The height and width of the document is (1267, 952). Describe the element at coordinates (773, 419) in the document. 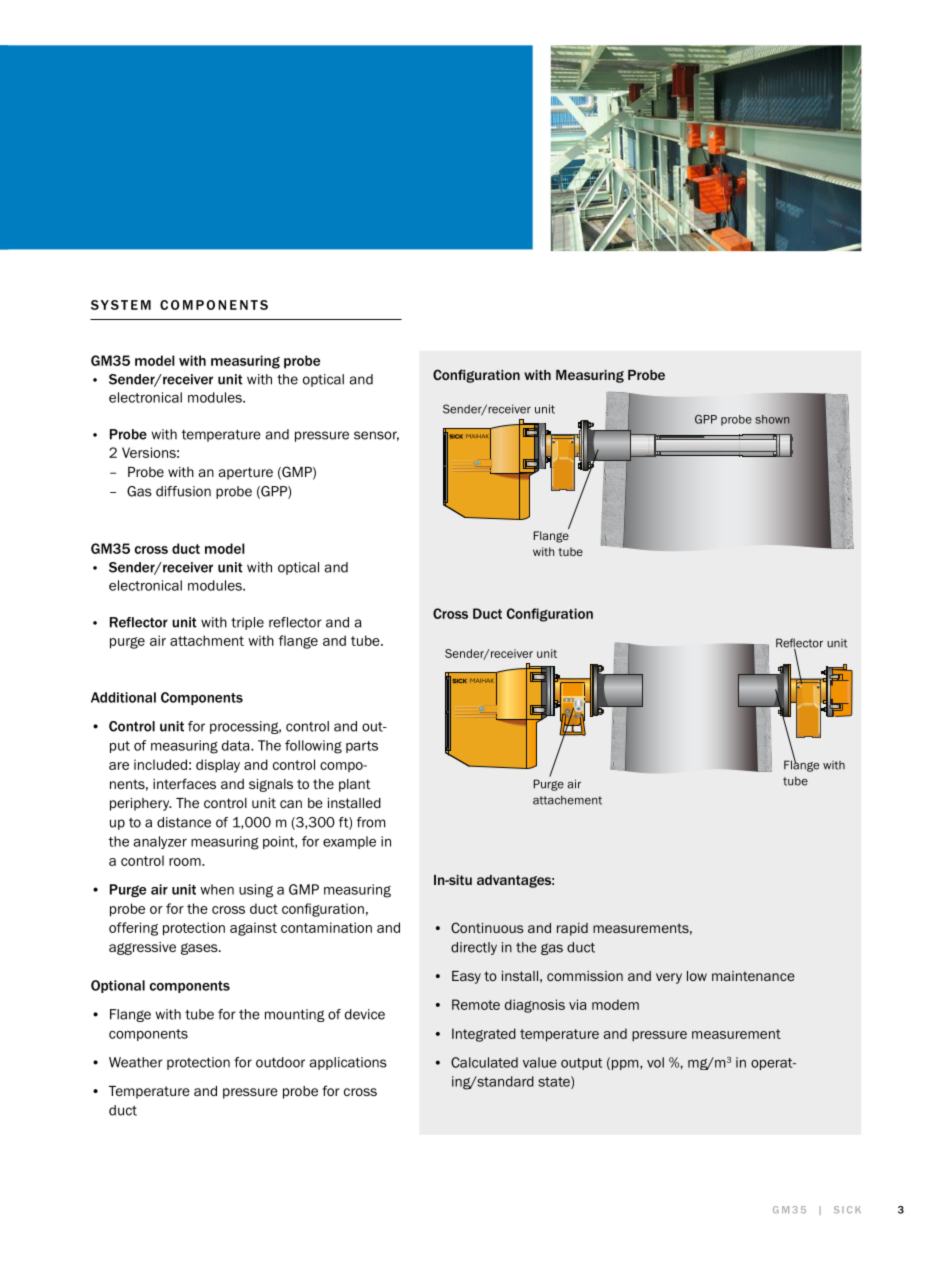

I see `shown` at that location.
